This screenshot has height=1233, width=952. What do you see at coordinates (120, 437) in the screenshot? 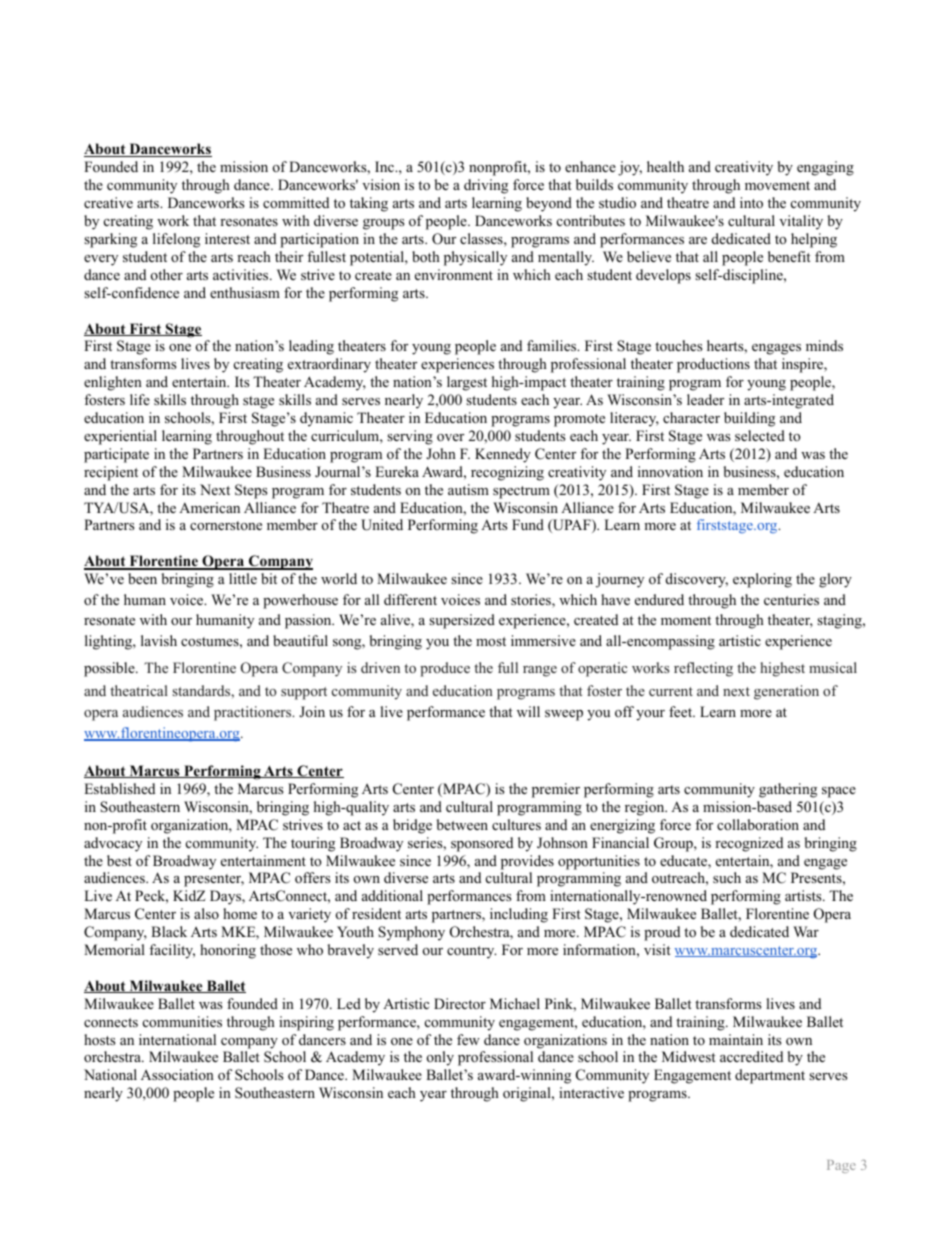
I see `experiential` at bounding box center [120, 437].
